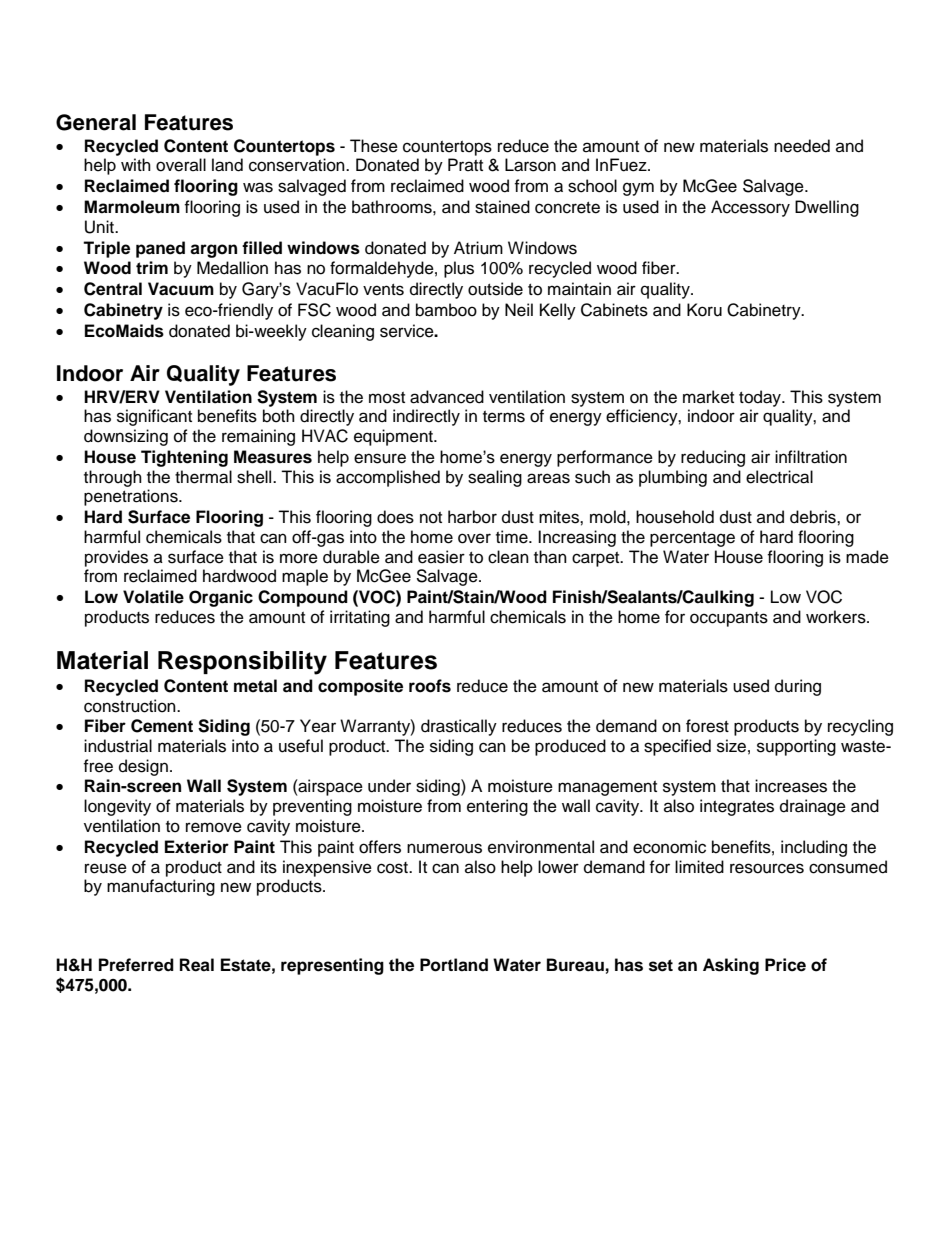 The image size is (952, 1233). I want to click on needed, so click(802, 146).
